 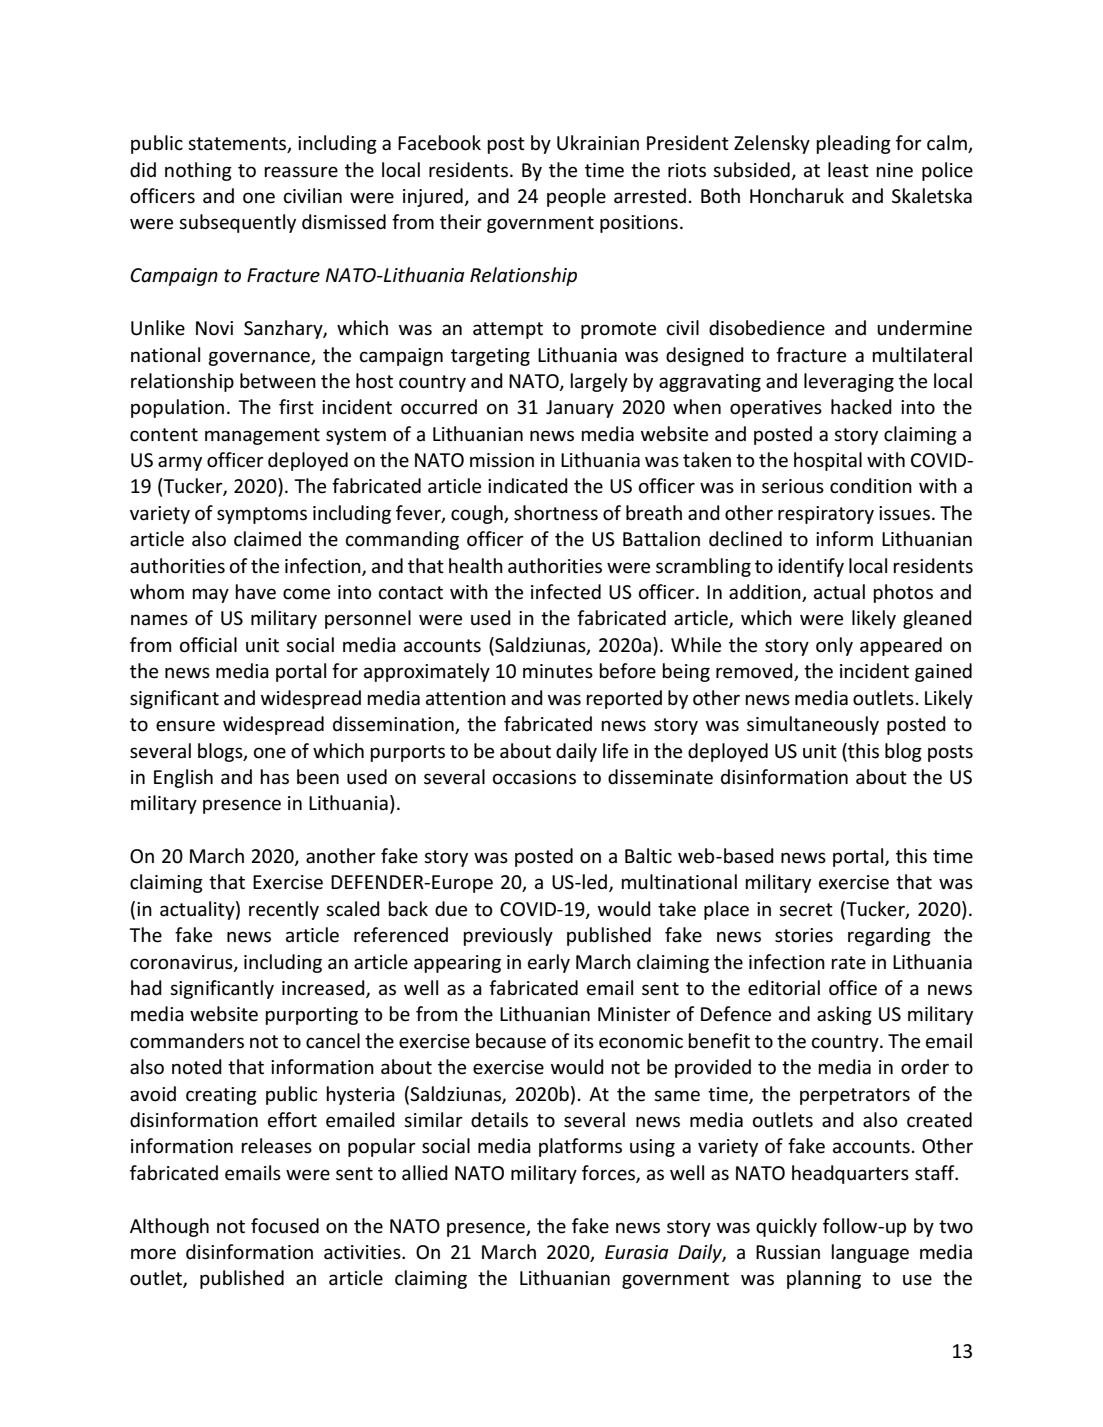 What do you see at coordinates (169, 1227) in the document?
I see `Although` at bounding box center [169, 1227].
